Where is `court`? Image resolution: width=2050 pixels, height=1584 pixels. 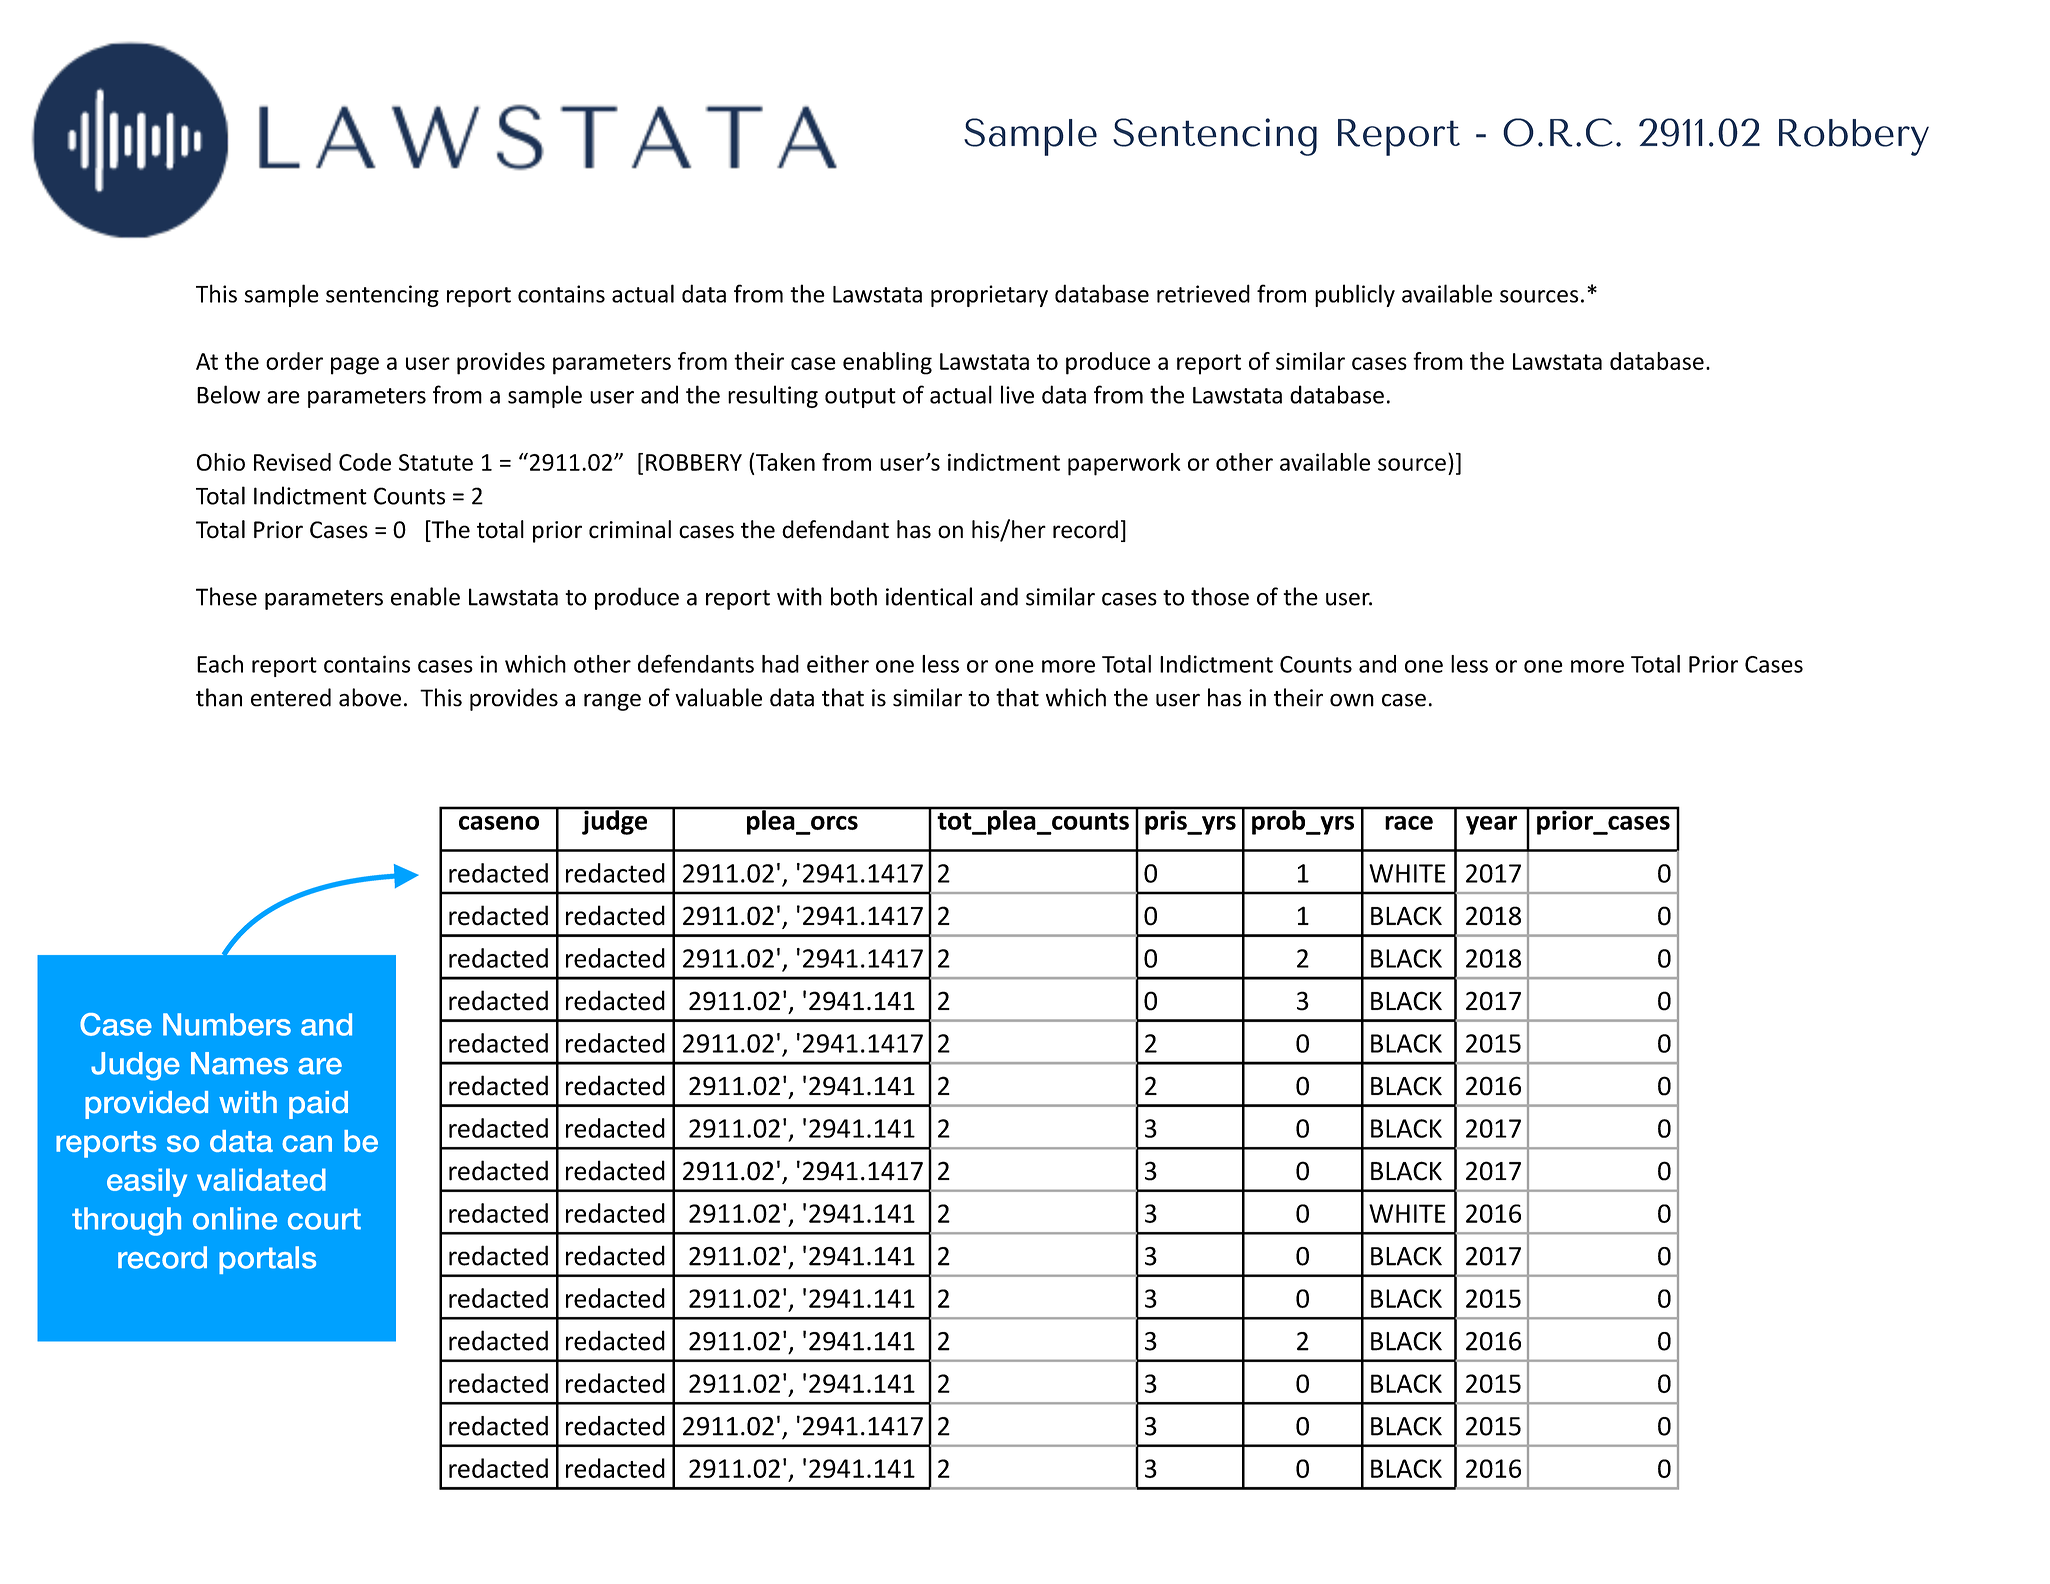 court is located at coordinates (324, 1219).
